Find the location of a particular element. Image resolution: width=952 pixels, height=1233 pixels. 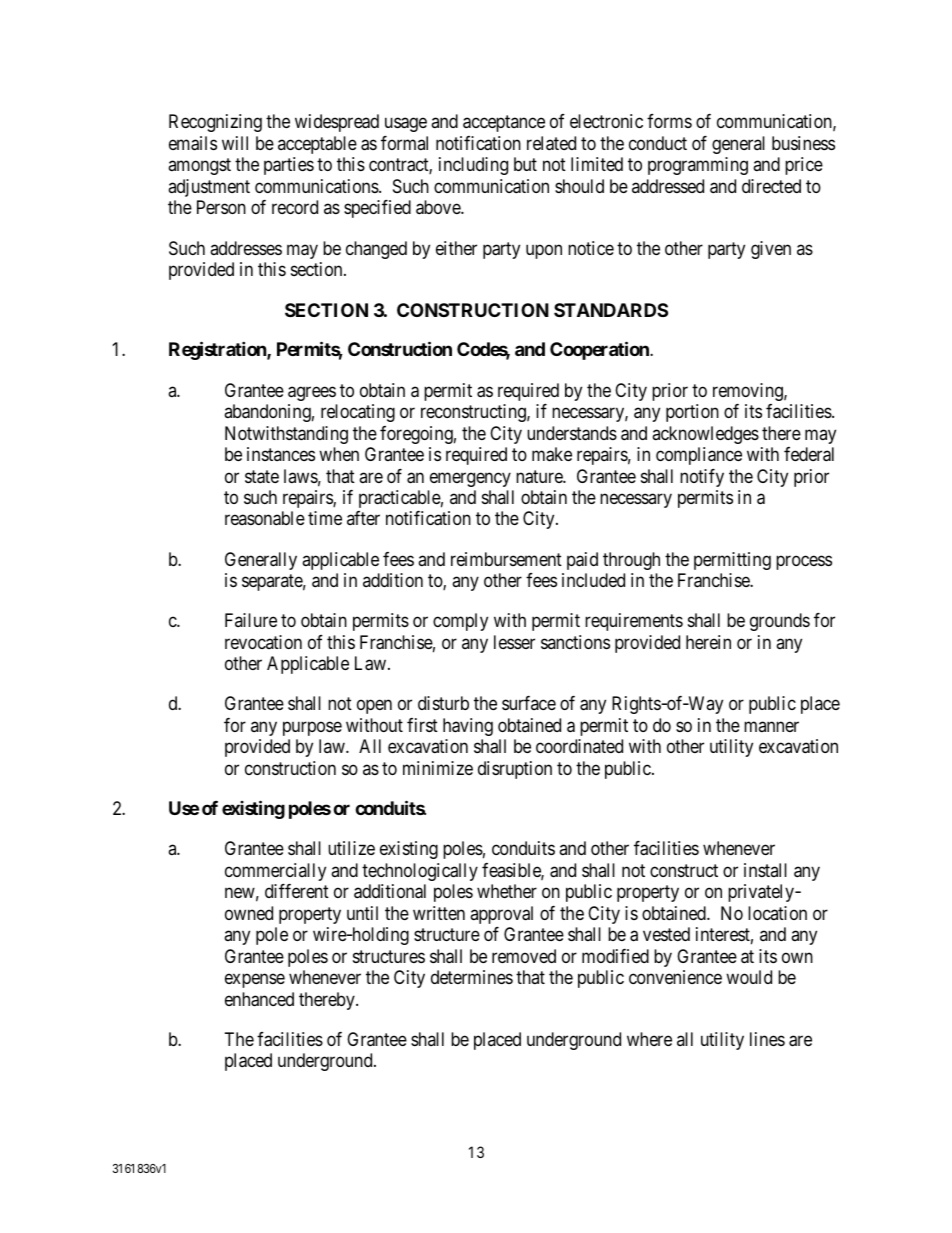

revocation is located at coordinates (263, 642).
